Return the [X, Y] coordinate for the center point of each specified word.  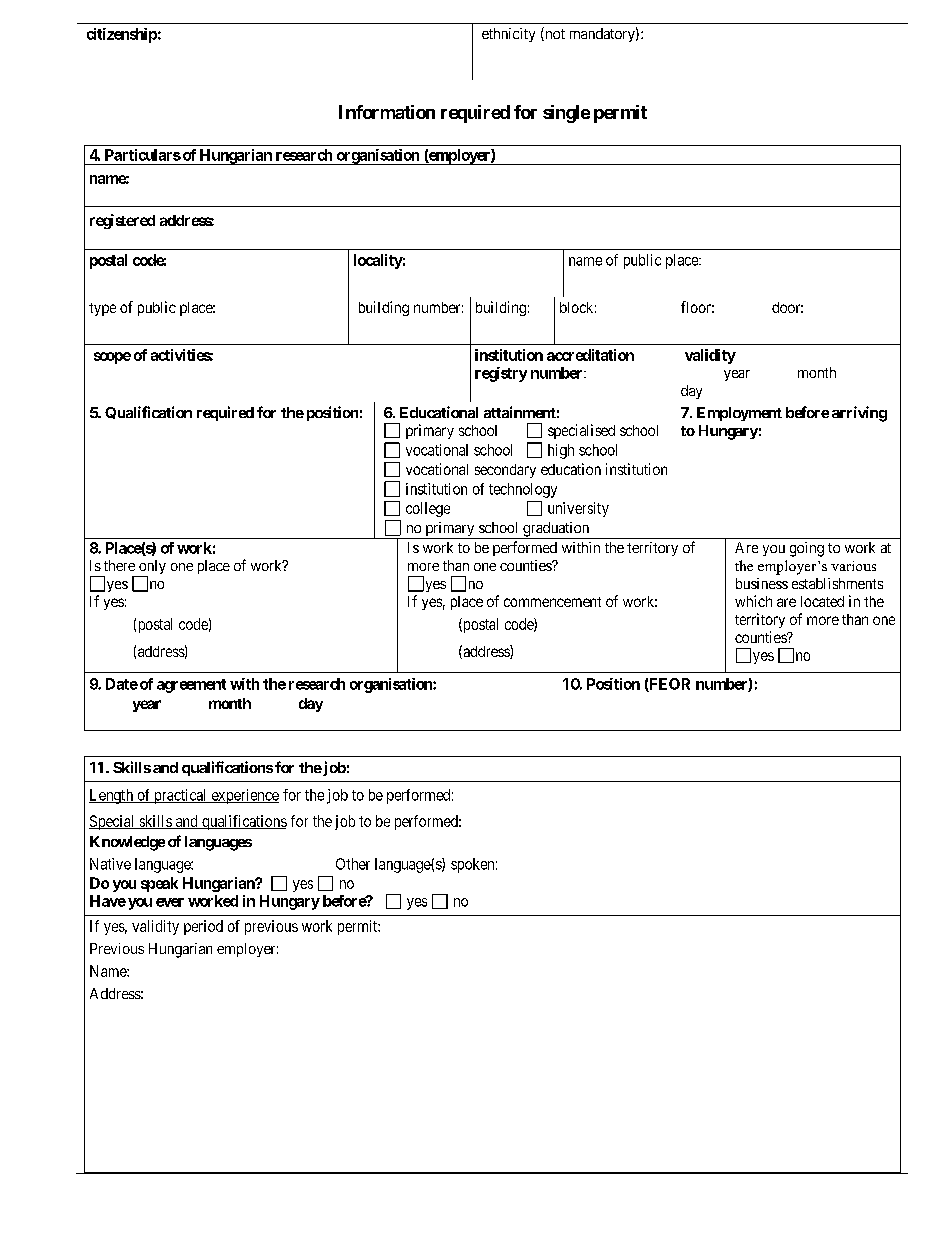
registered [122, 221]
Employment [739, 414]
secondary [505, 471]
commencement [552, 602]
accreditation [590, 355]
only [151, 568]
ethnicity [508, 35]
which [753, 601]
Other [353, 864]
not [554, 35]
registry [501, 374]
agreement [191, 686]
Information [387, 112]
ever [170, 902]
